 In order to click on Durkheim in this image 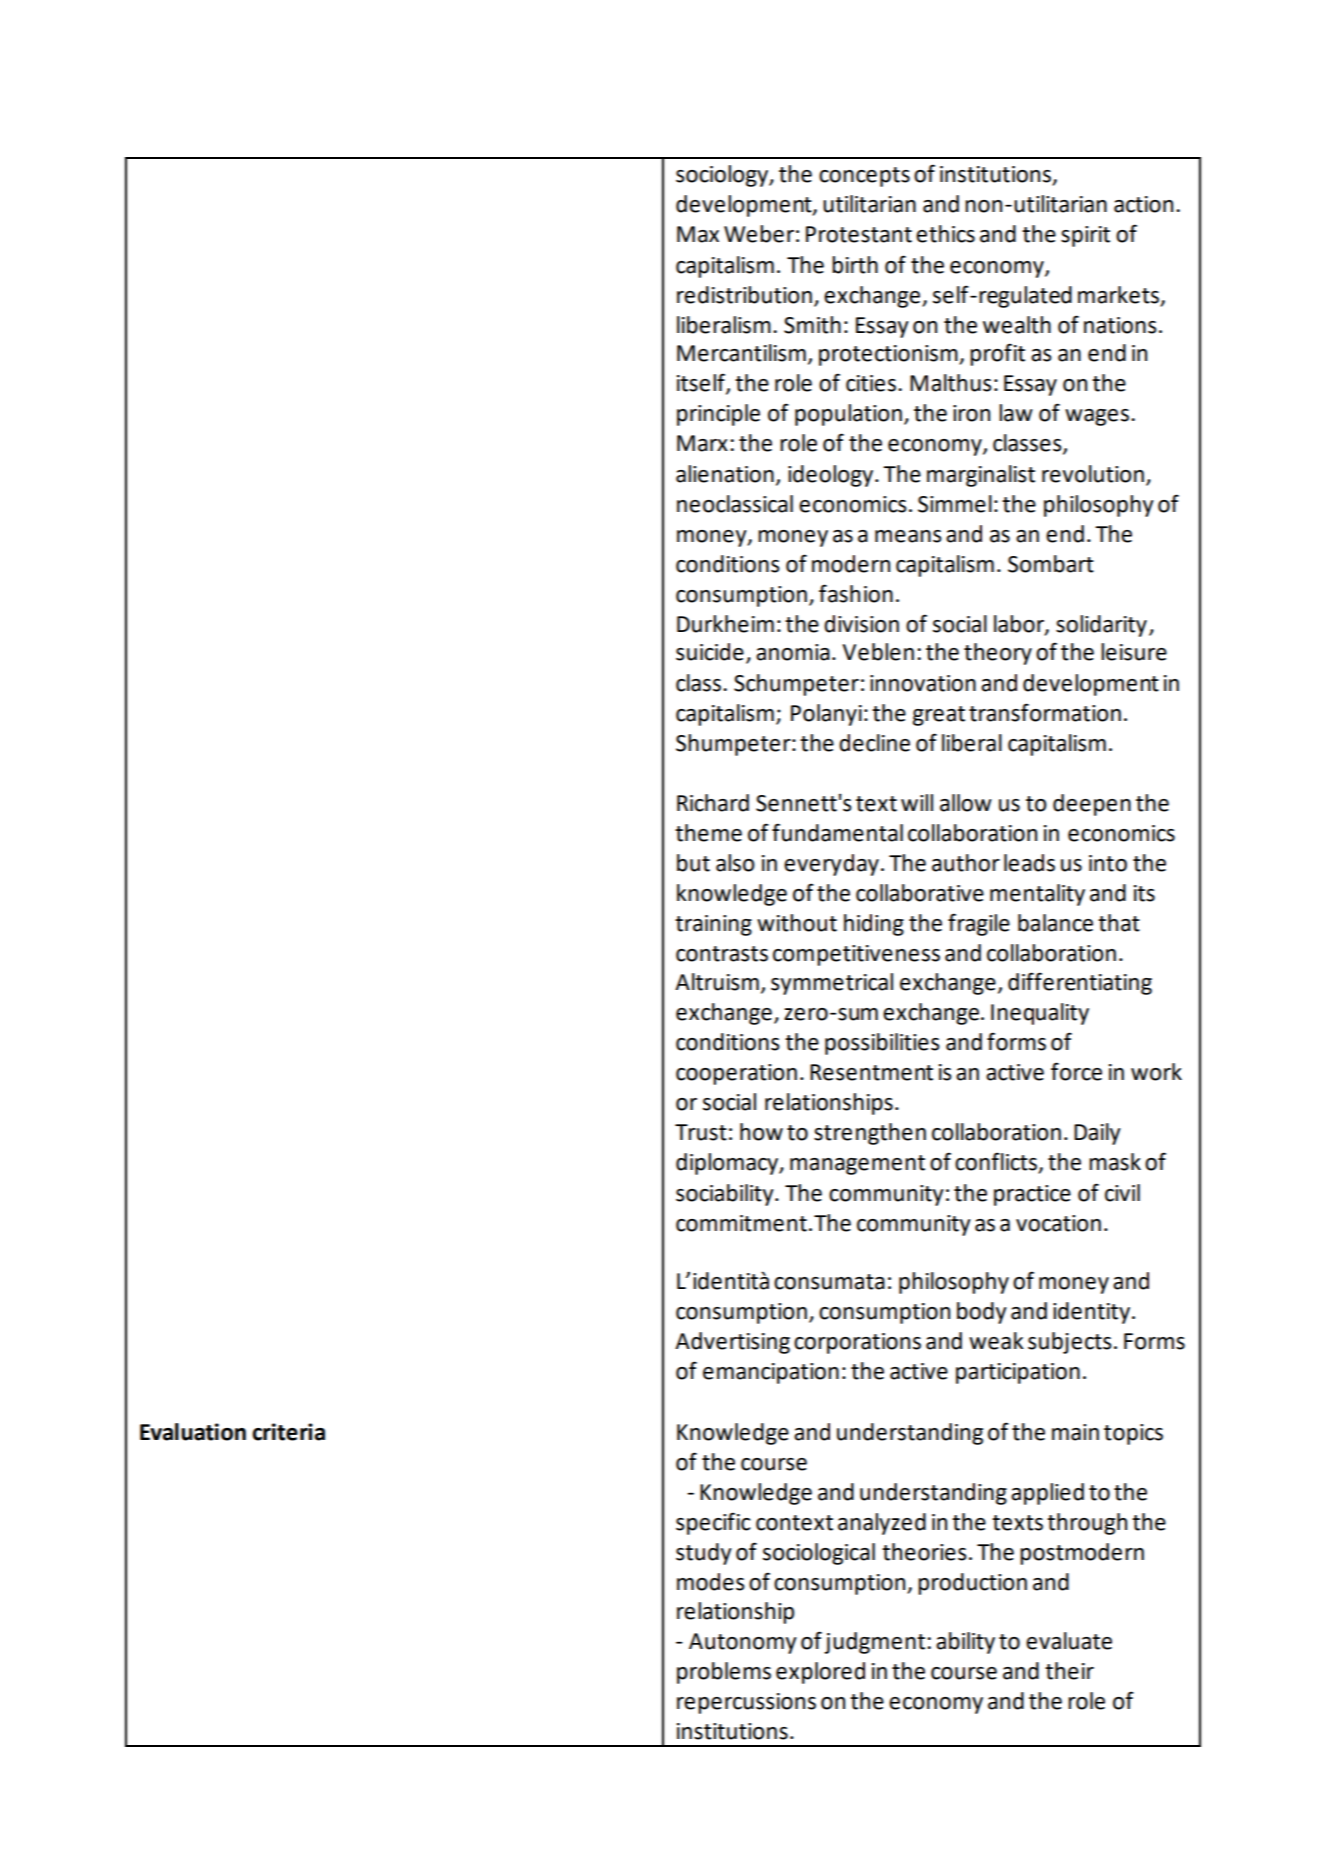, I will do `click(725, 624)`.
